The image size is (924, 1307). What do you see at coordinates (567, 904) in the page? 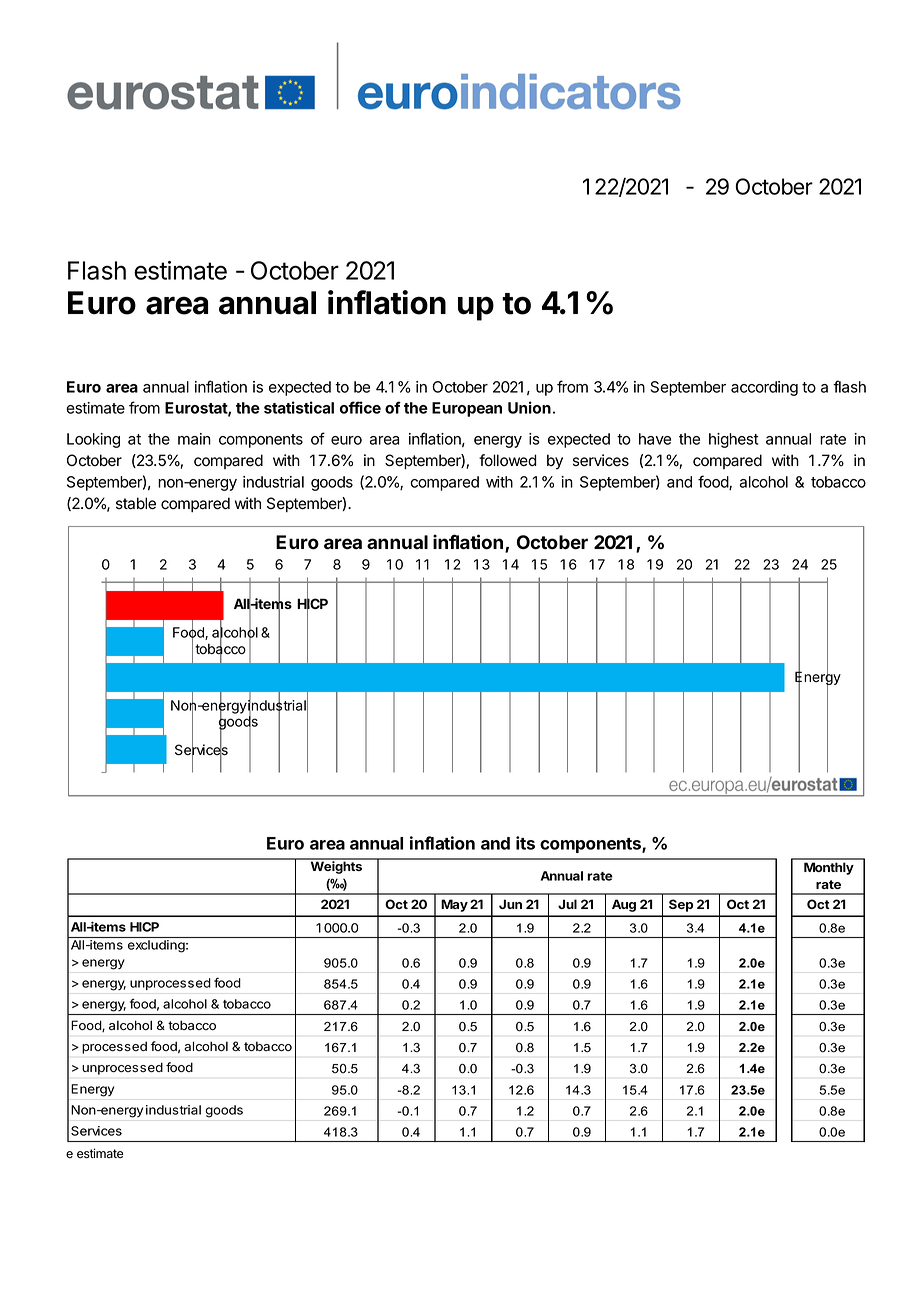
I see `Jul` at bounding box center [567, 904].
